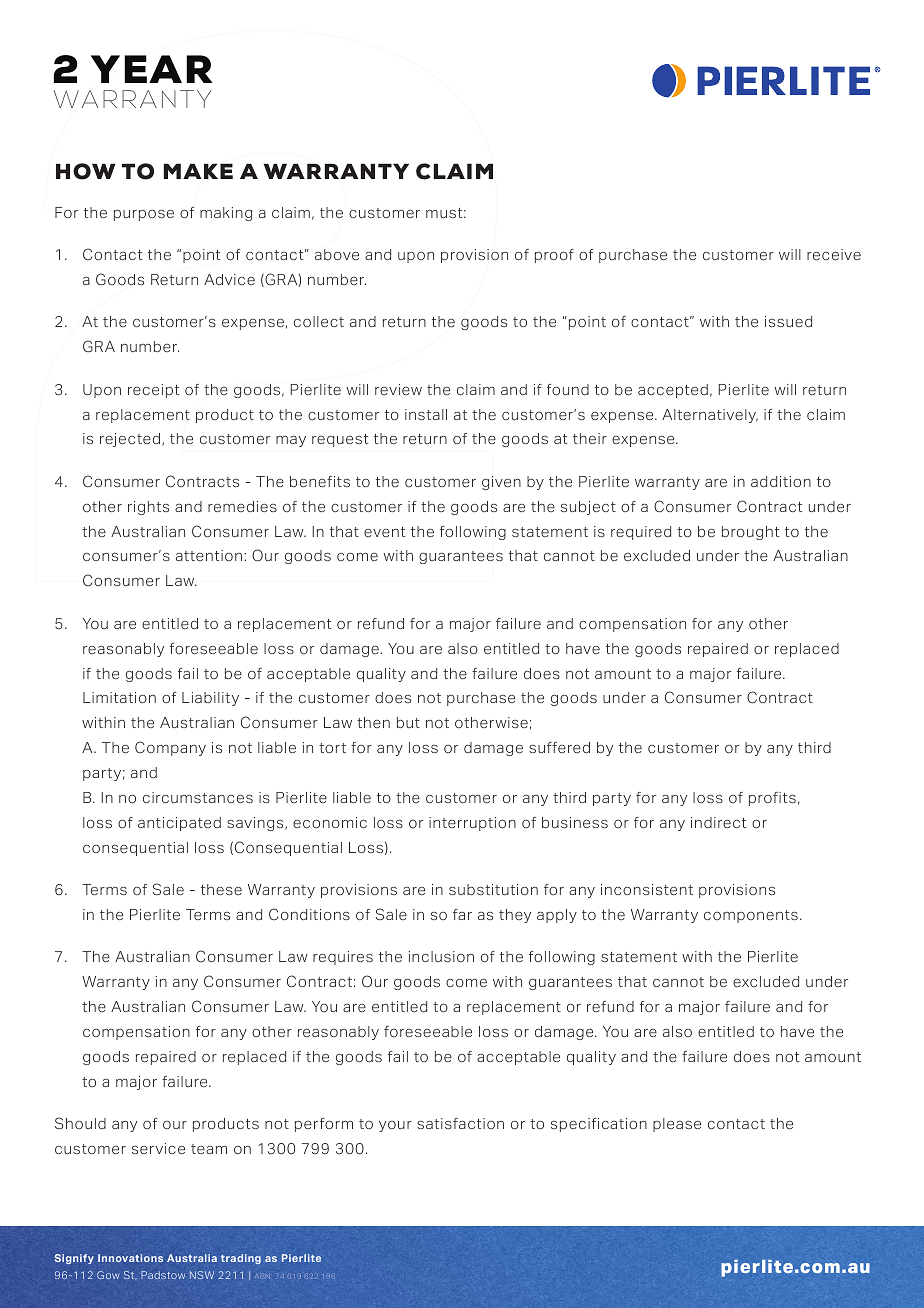 The height and width of the image is (1308, 924). Describe the element at coordinates (677, 1125) in the image. I see `please` at that location.
